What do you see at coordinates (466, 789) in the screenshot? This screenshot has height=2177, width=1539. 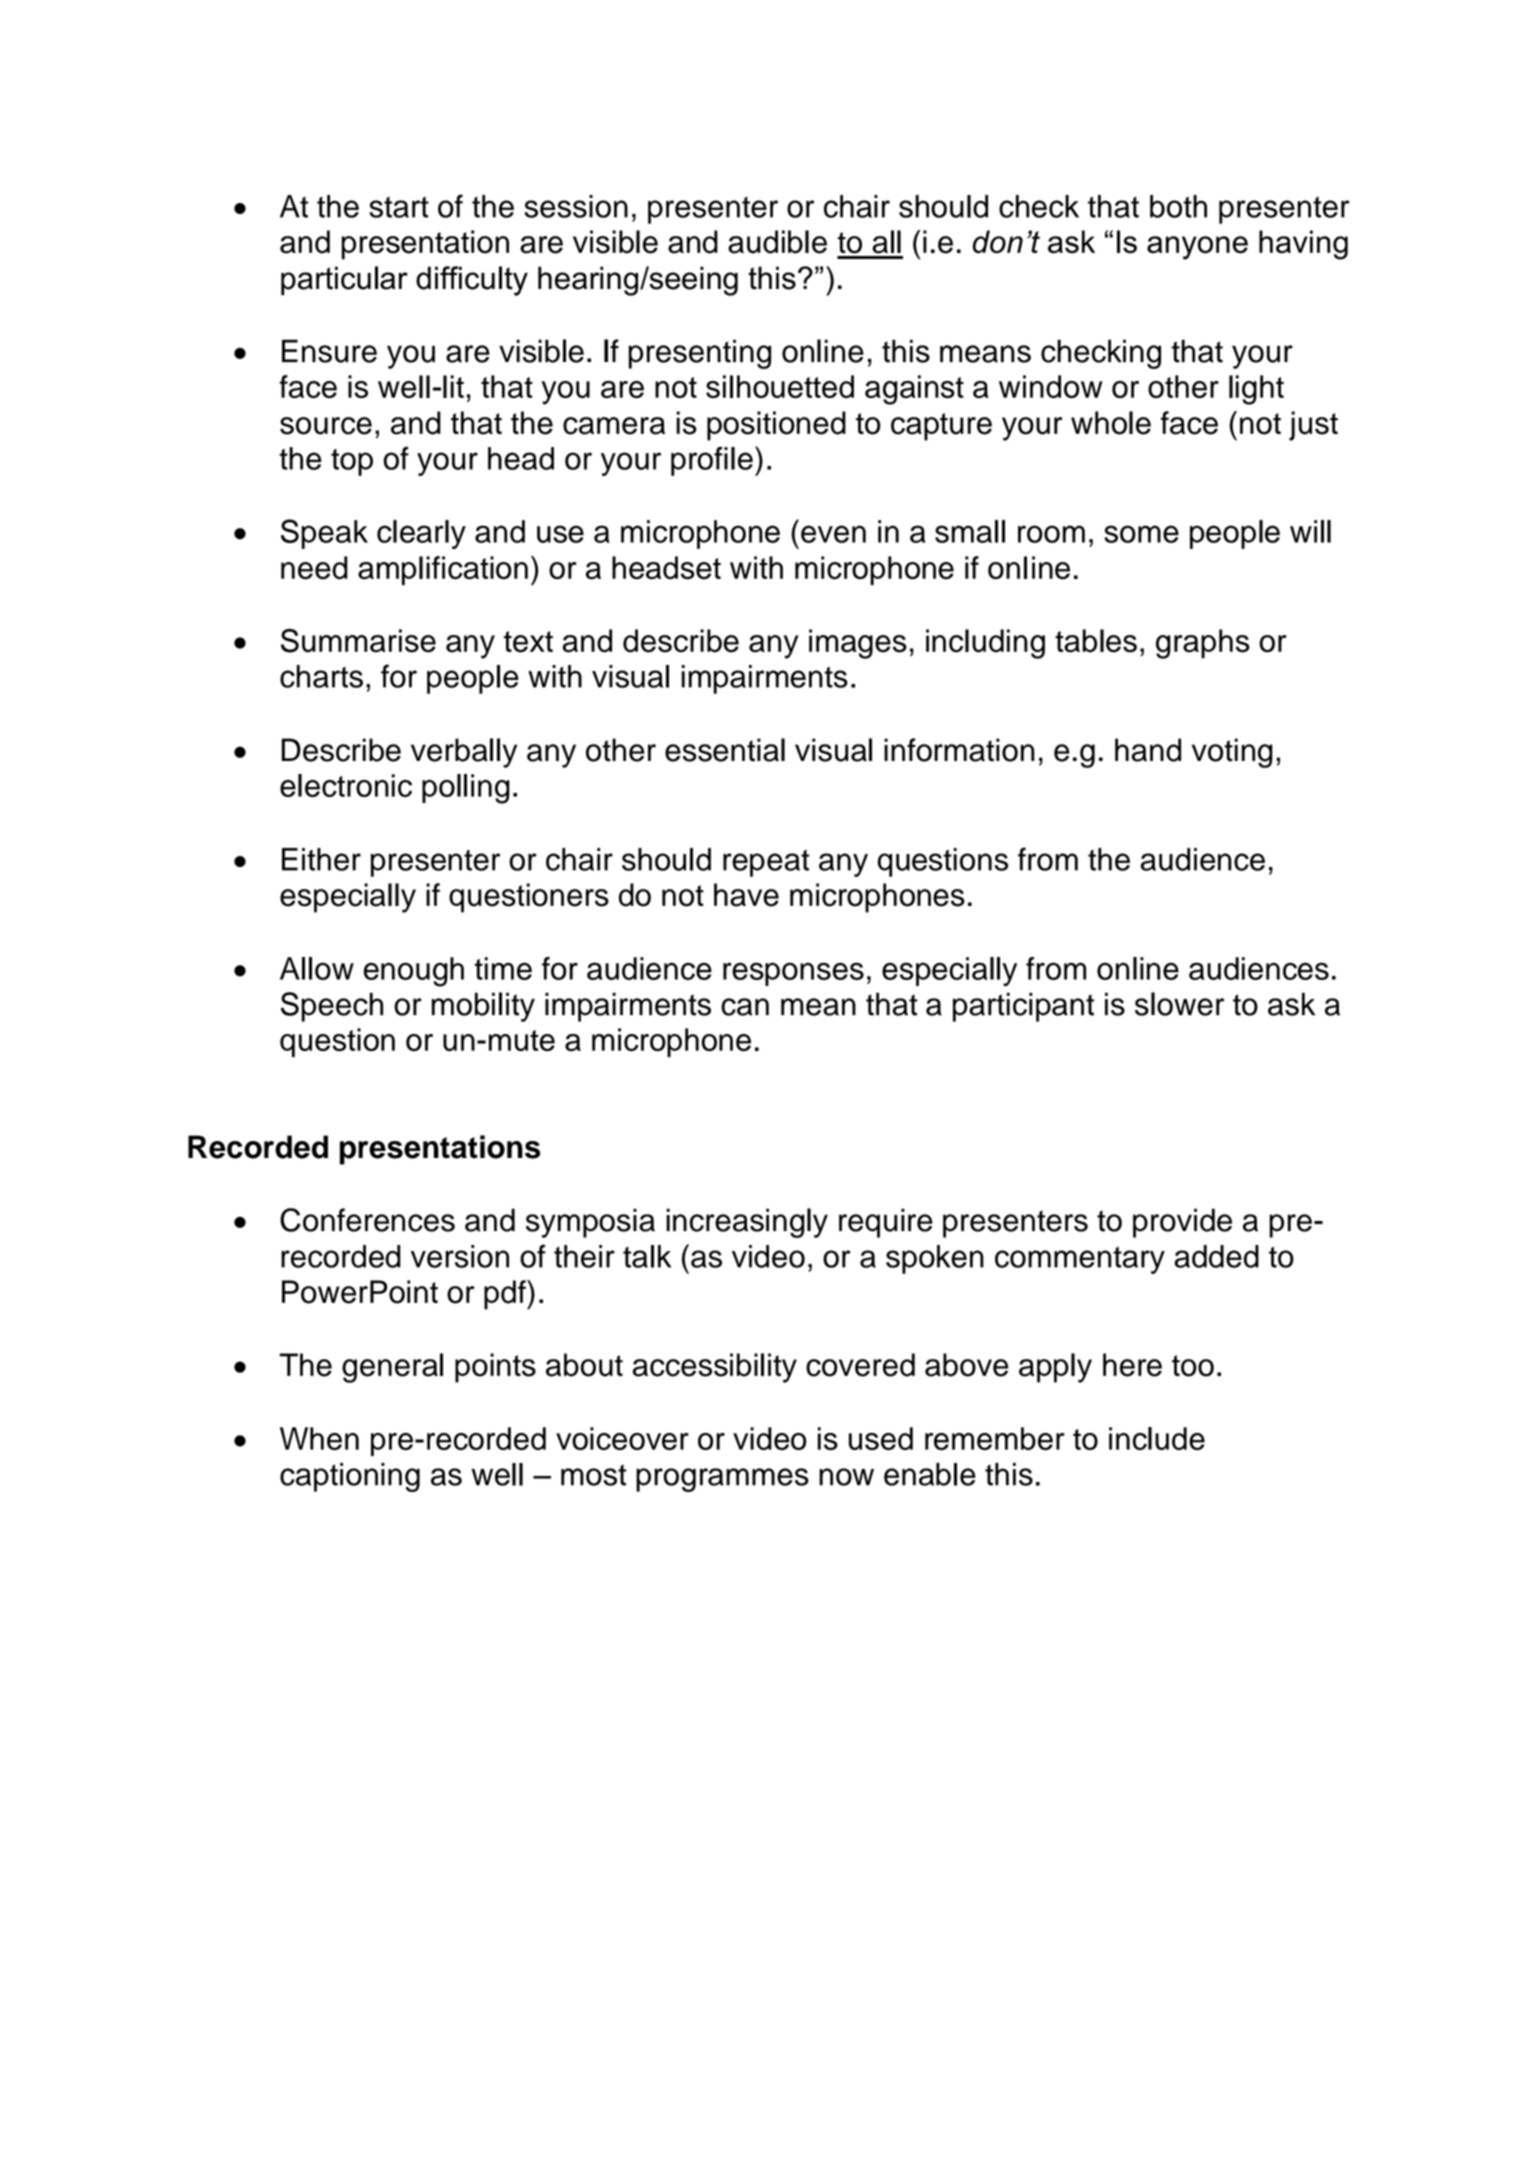 I see `polling` at bounding box center [466, 789].
